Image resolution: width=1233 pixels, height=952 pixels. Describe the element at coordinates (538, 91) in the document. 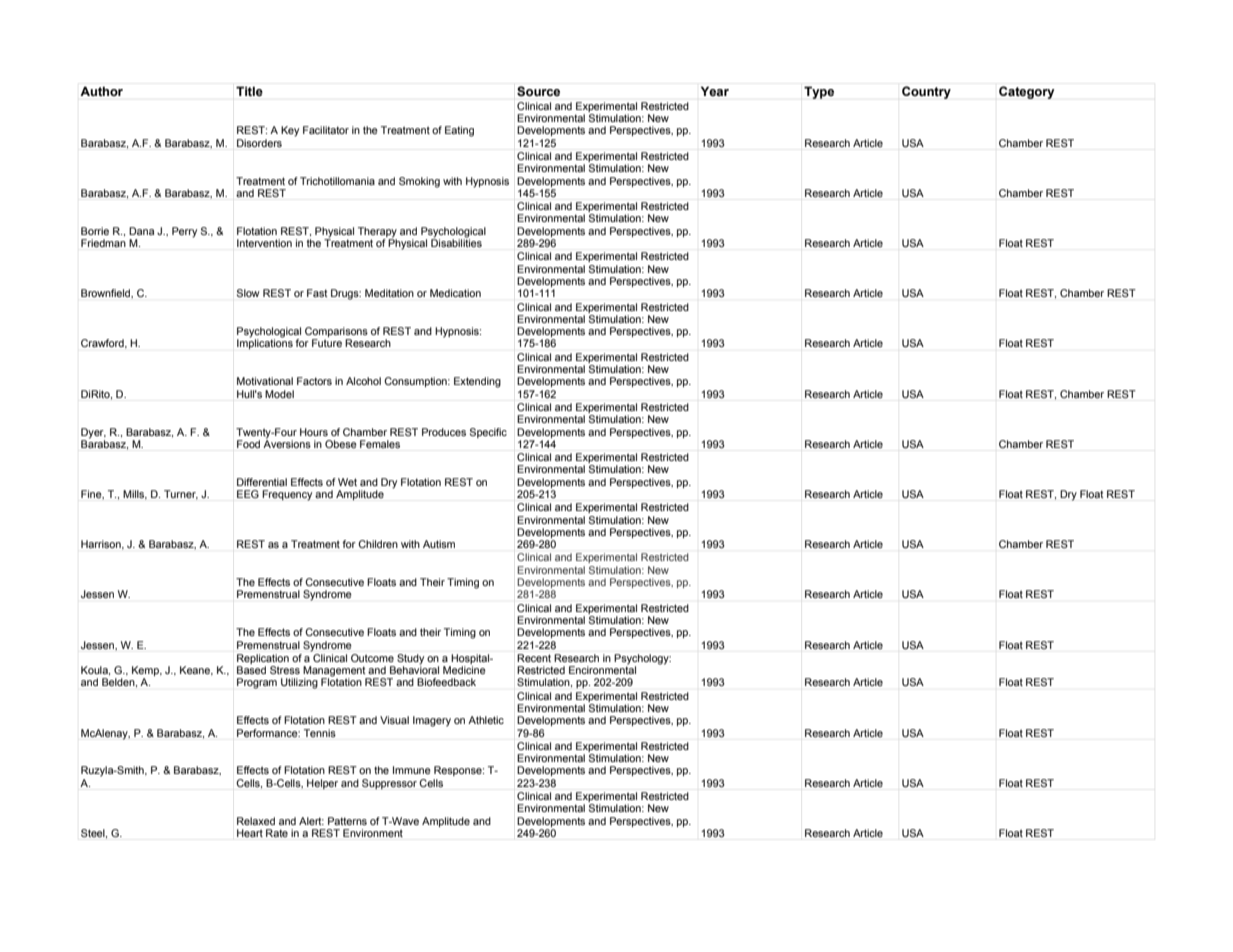

I see `Source` at that location.
